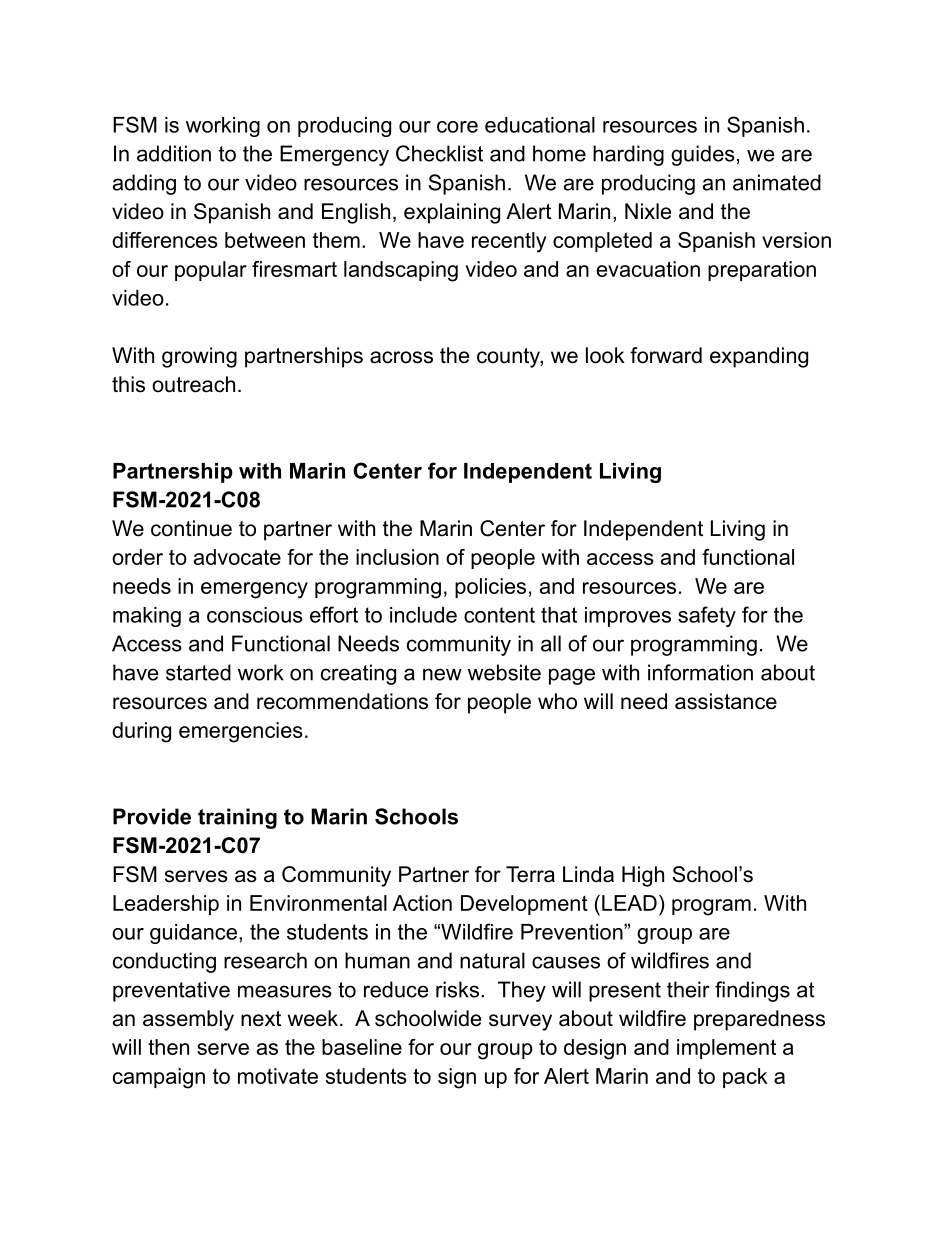 Image resolution: width=952 pixels, height=1233 pixels. I want to click on started, so click(198, 672).
